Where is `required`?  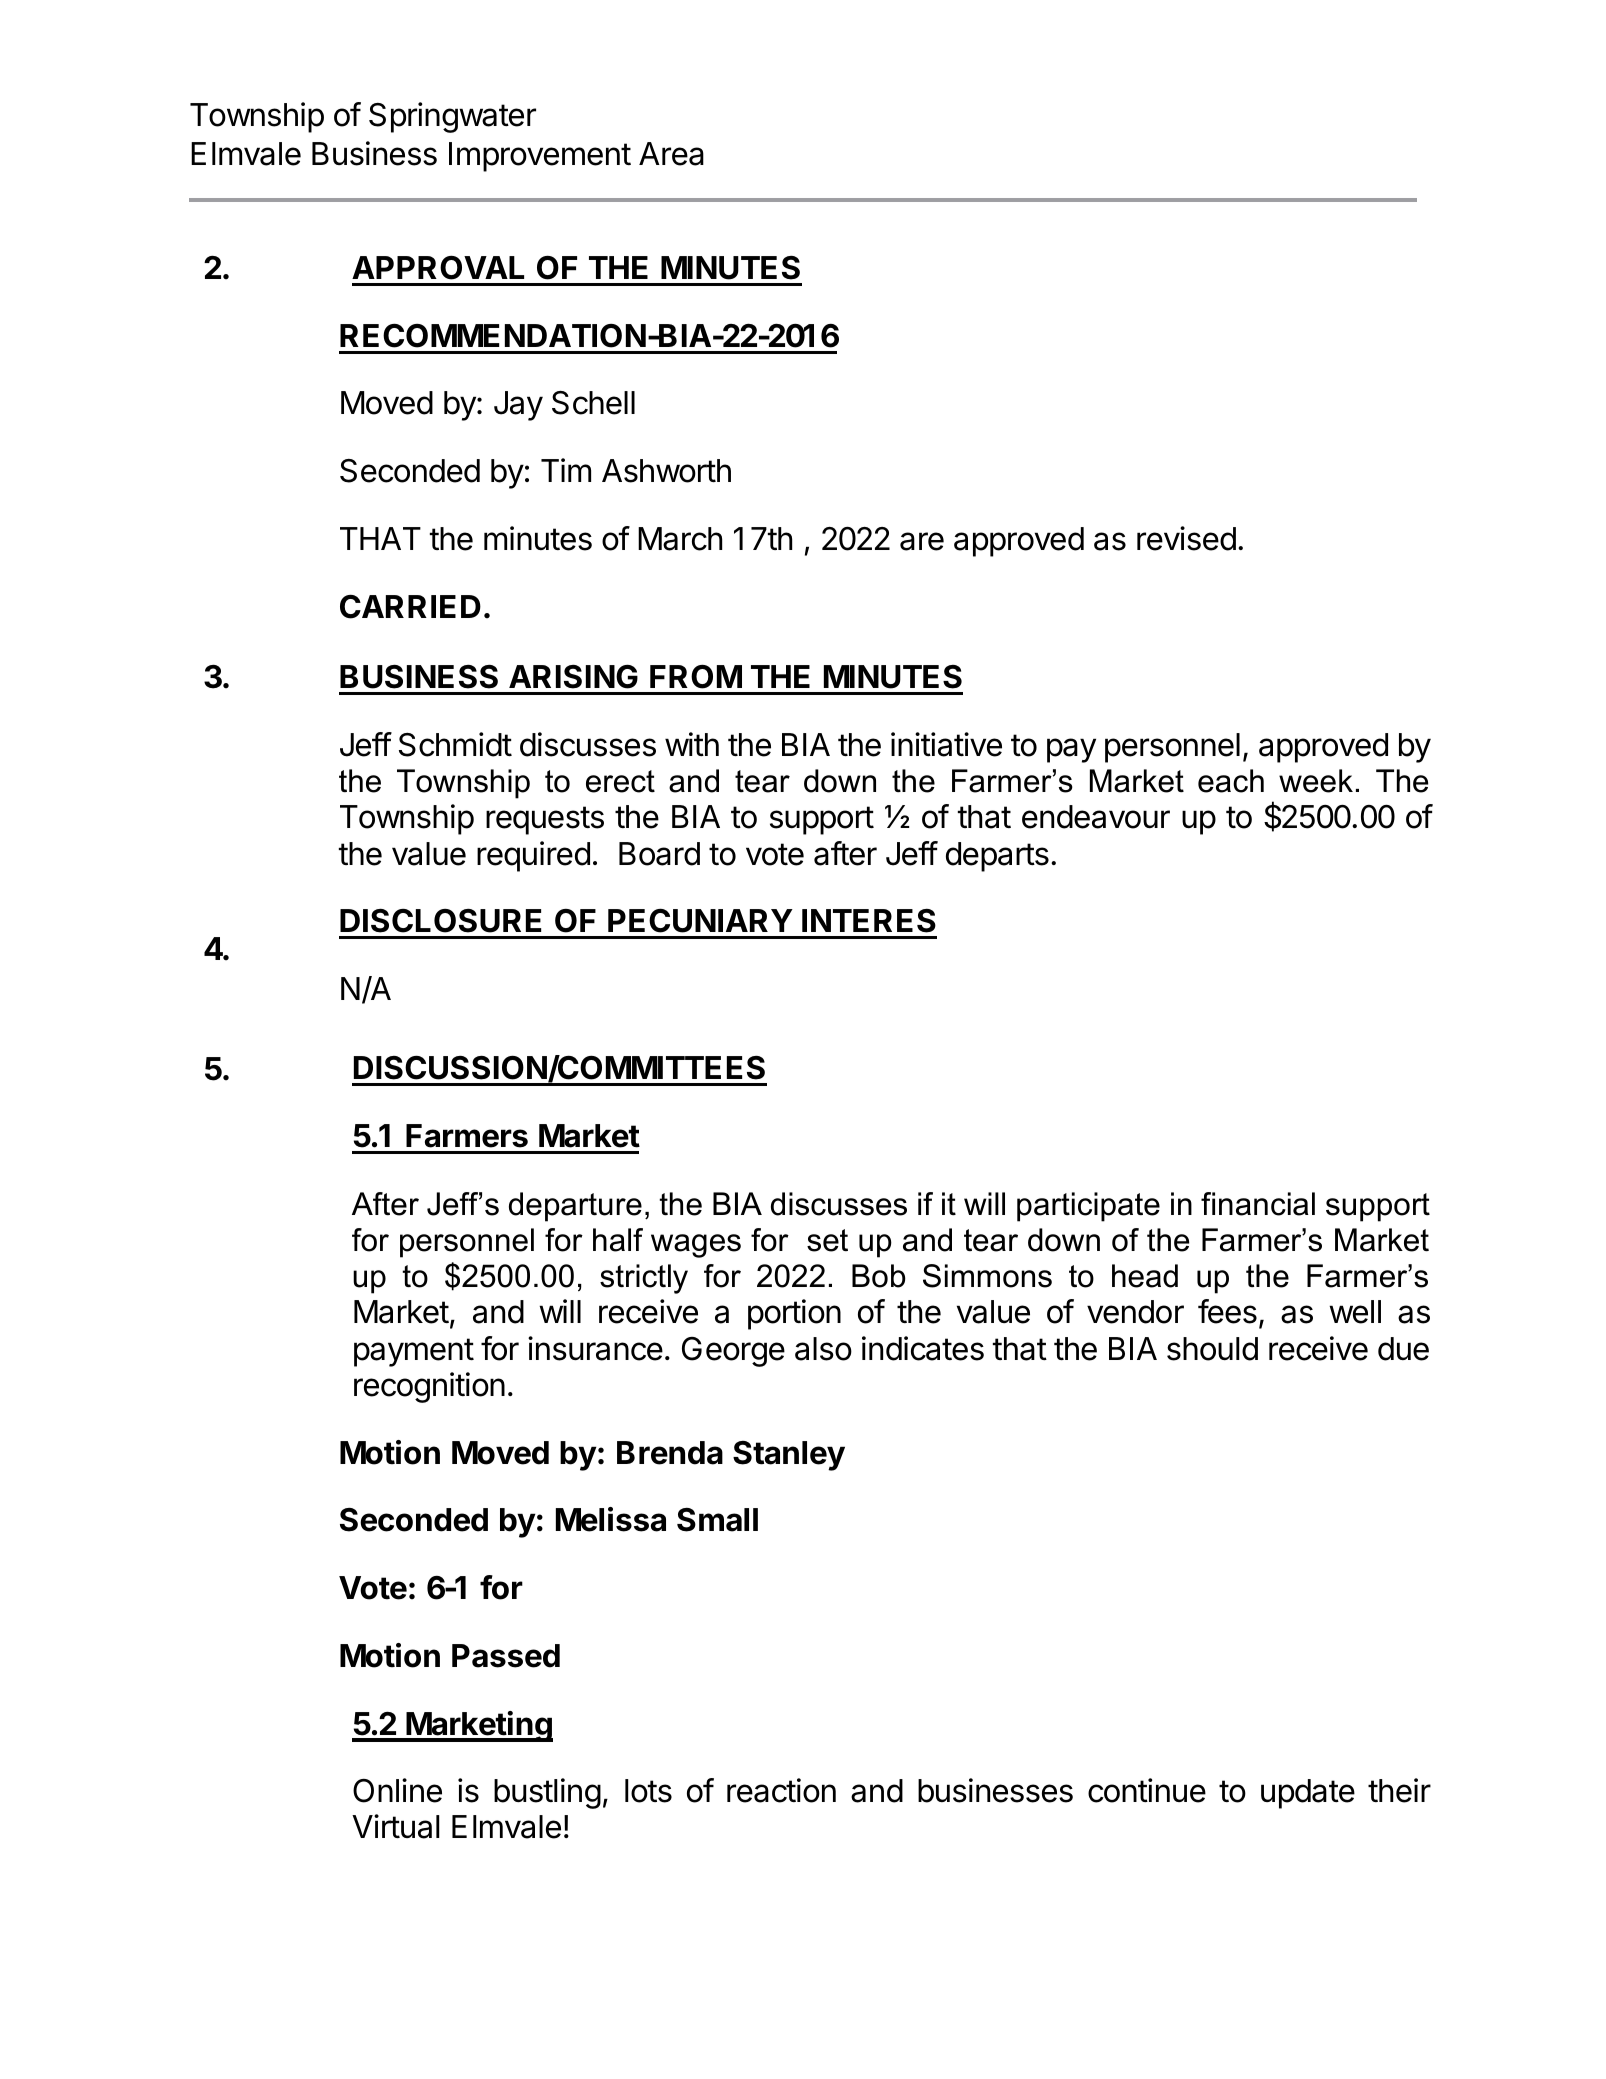
required is located at coordinates (533, 856).
